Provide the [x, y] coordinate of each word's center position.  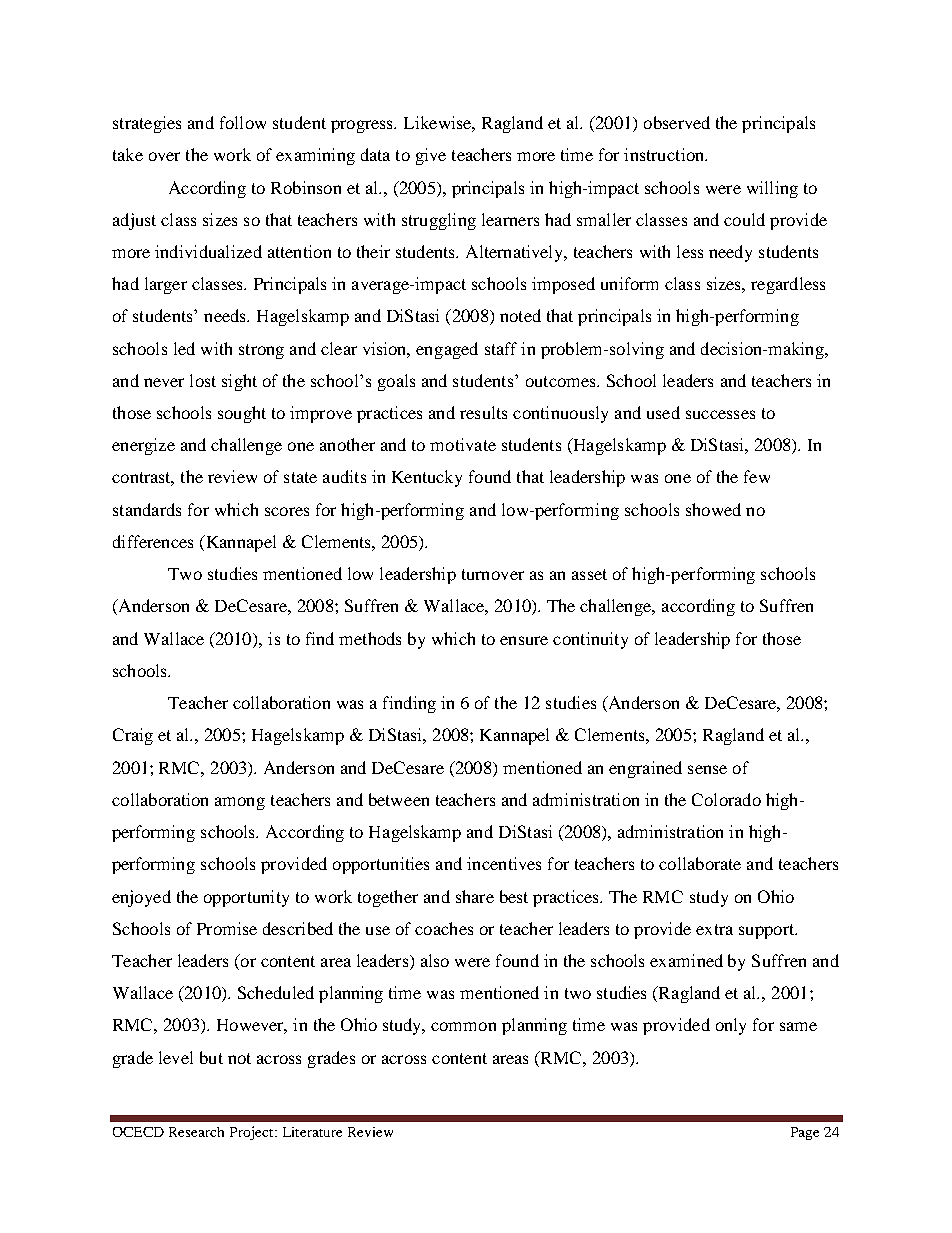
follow [243, 122]
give [431, 156]
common [463, 1026]
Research [196, 1132]
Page [805, 1133]
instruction [665, 154]
